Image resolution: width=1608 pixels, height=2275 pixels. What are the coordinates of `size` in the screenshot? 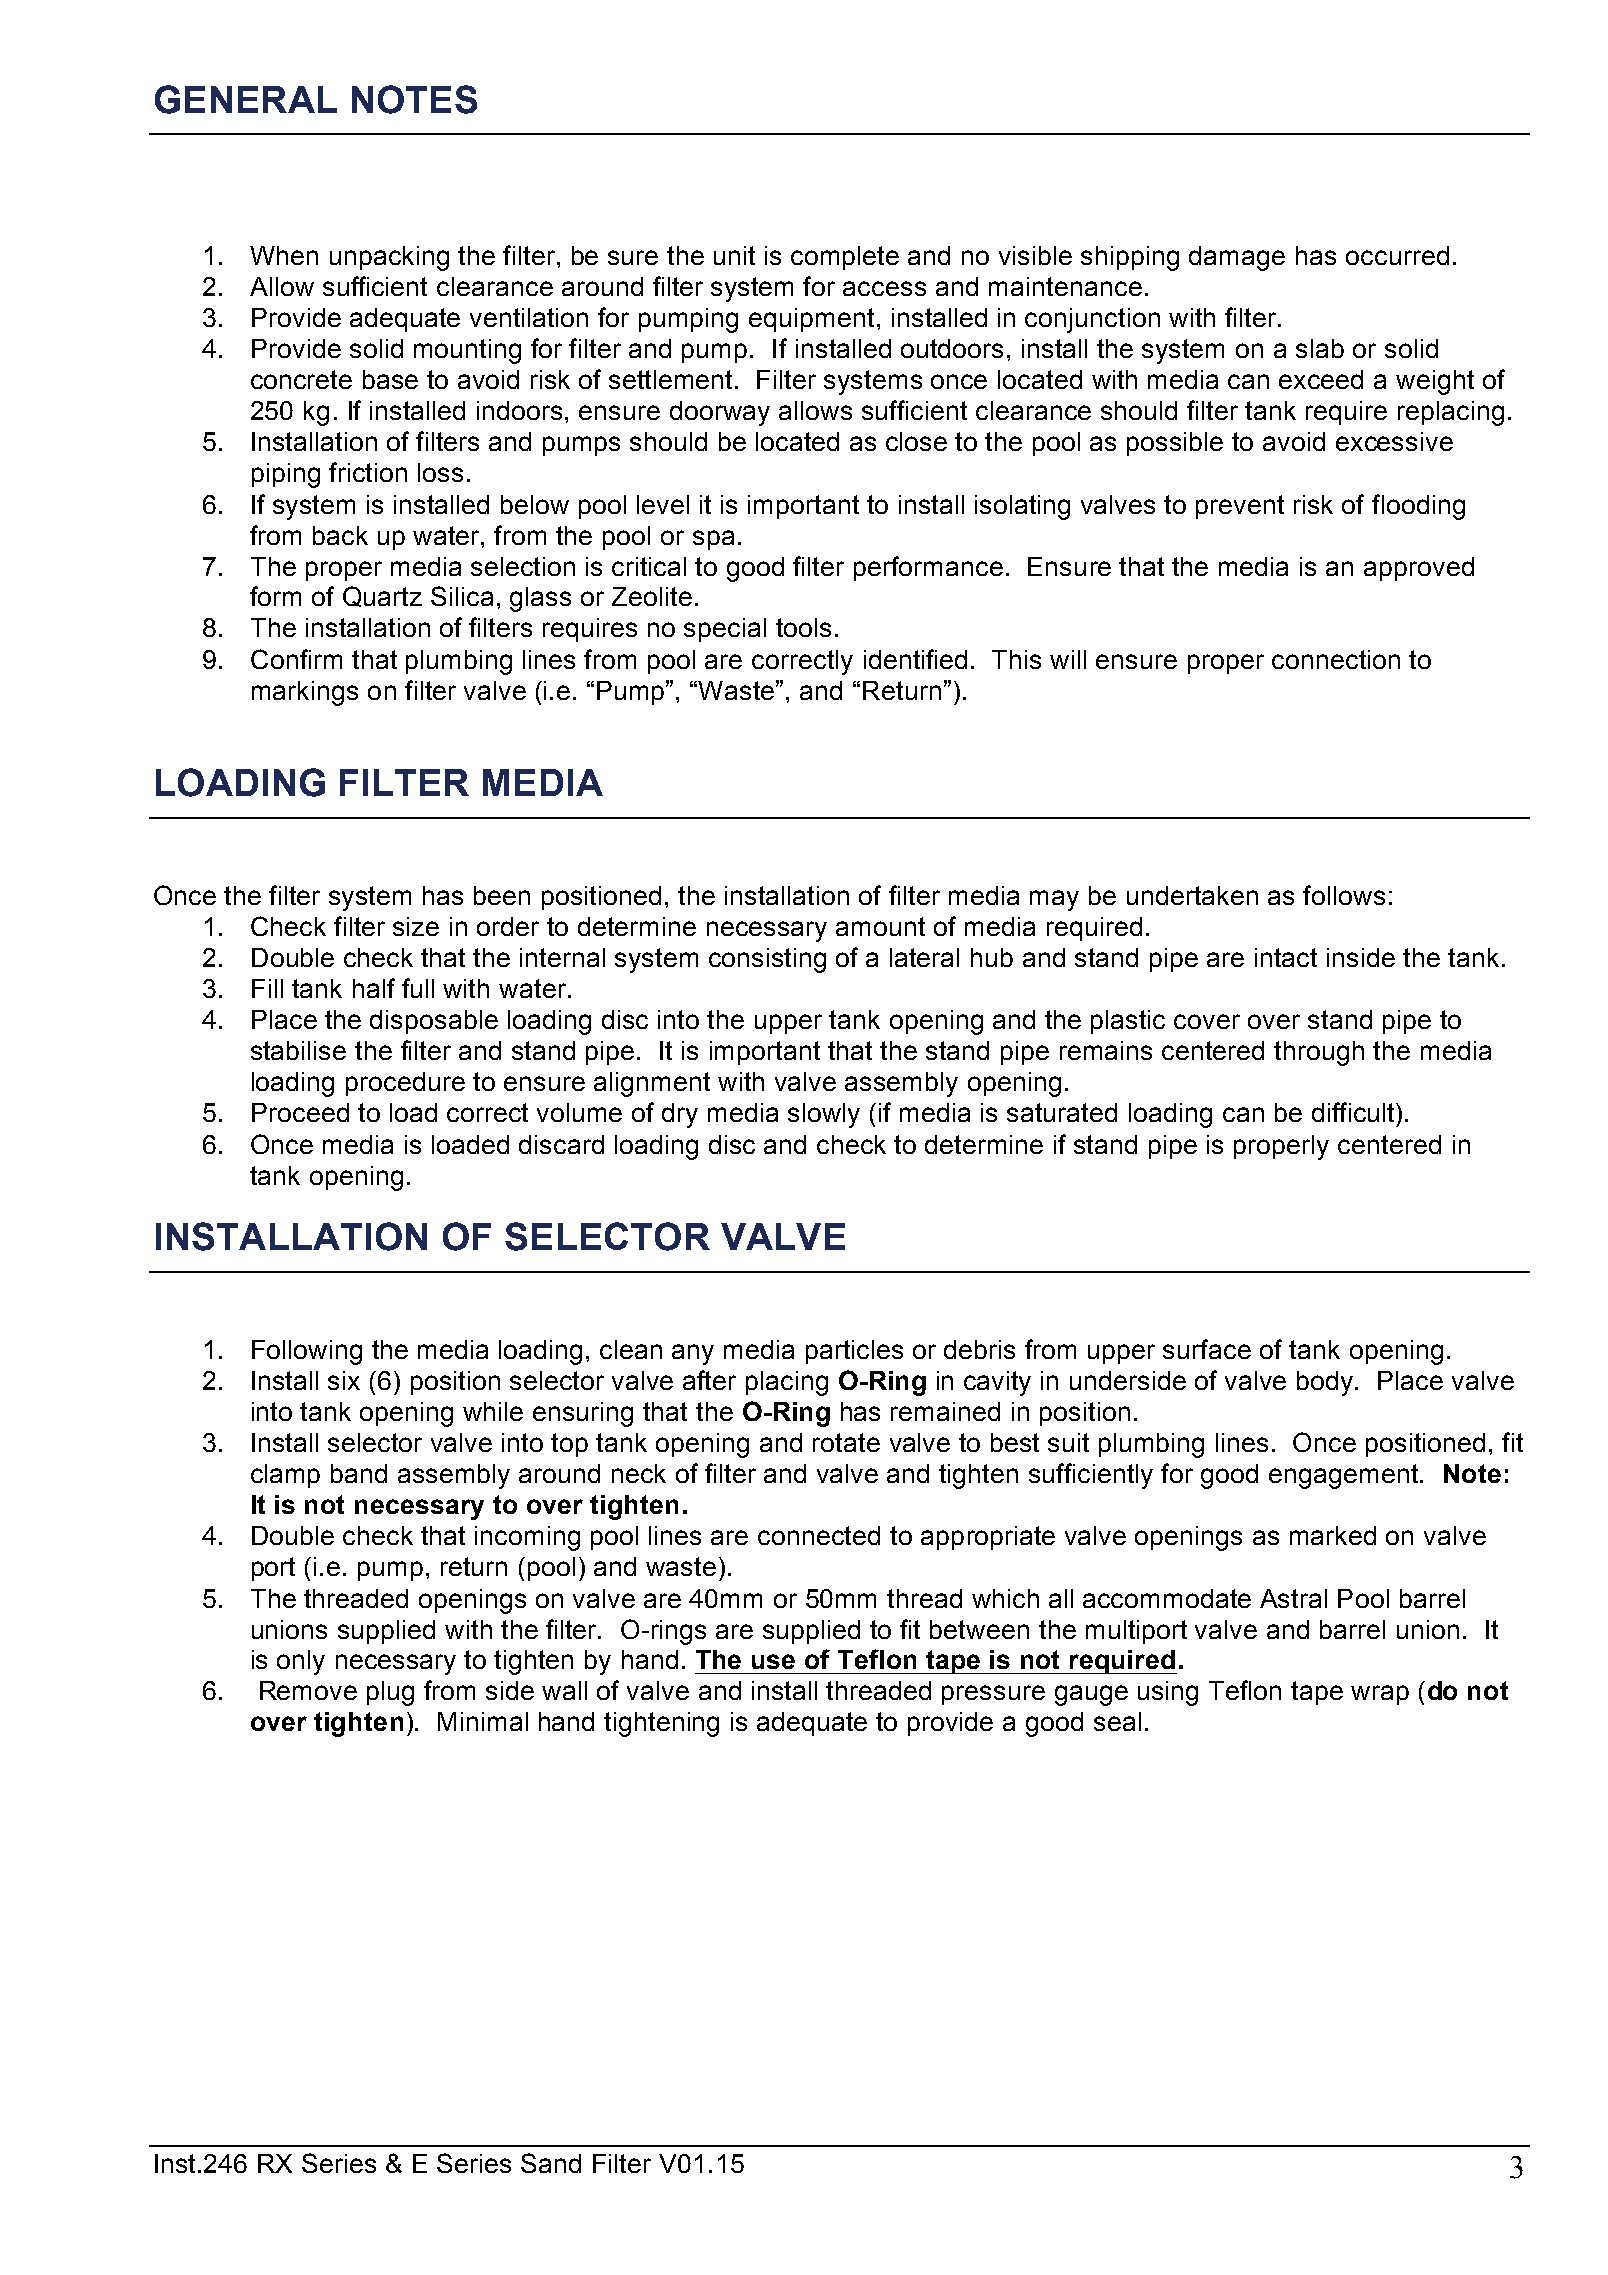 It's located at (416, 926).
